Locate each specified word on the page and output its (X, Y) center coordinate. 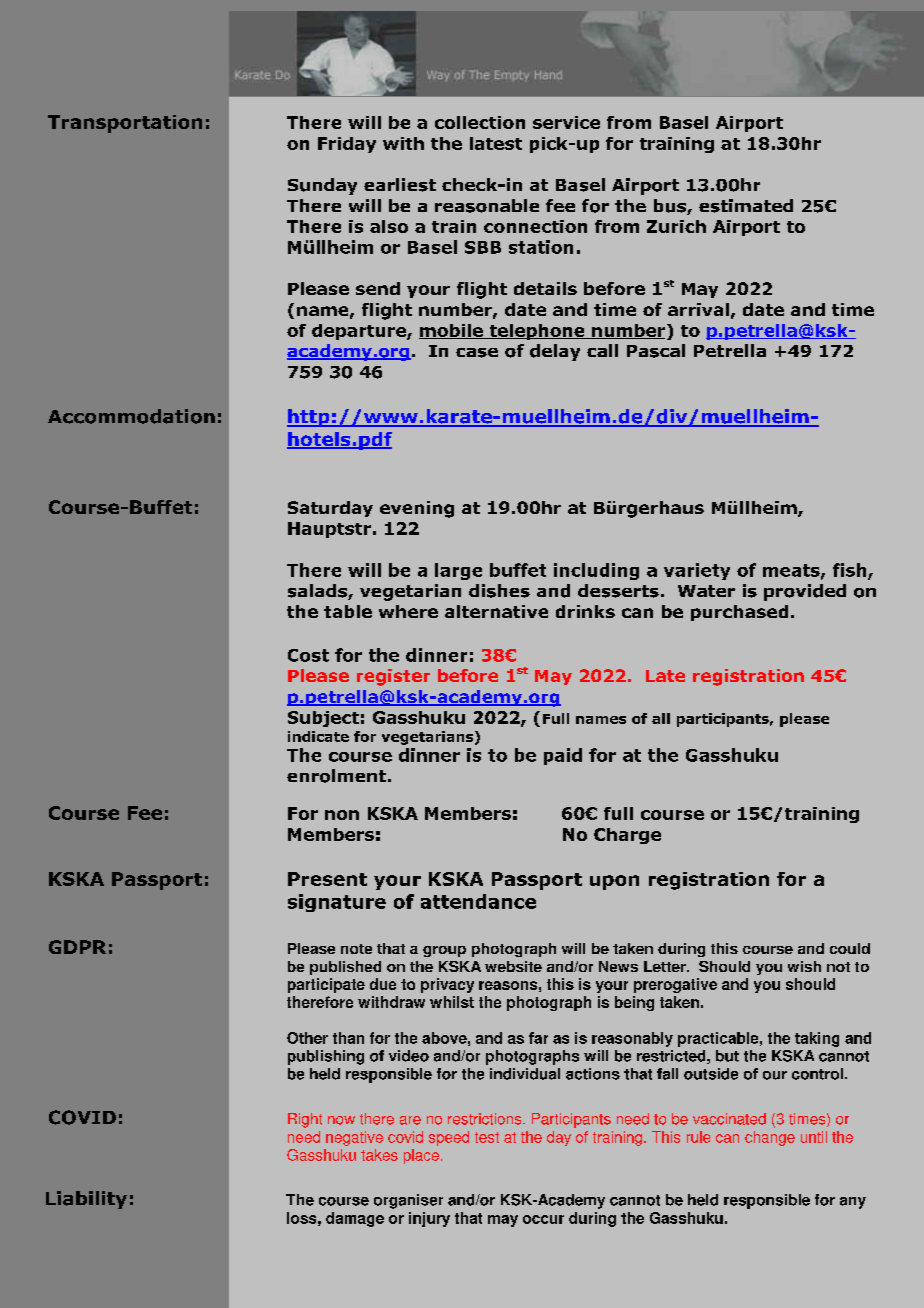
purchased (739, 613)
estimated (746, 206)
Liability (86, 1200)
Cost (308, 655)
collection (480, 122)
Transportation (125, 124)
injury (429, 1219)
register (393, 677)
